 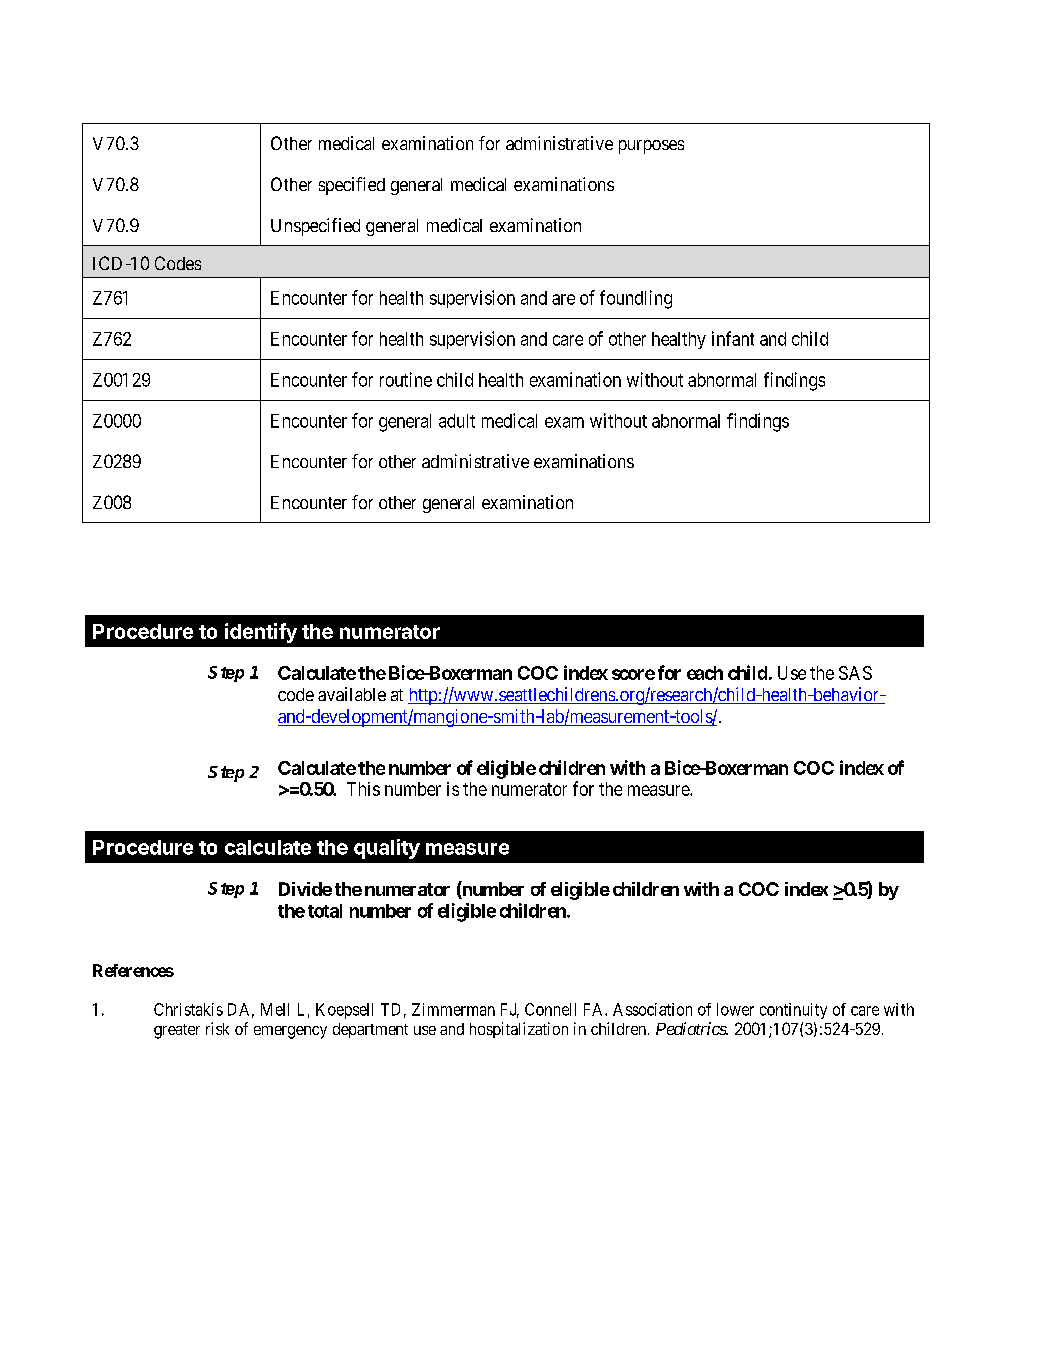 What do you see at coordinates (636, 299) in the screenshot?
I see `foundling` at bounding box center [636, 299].
